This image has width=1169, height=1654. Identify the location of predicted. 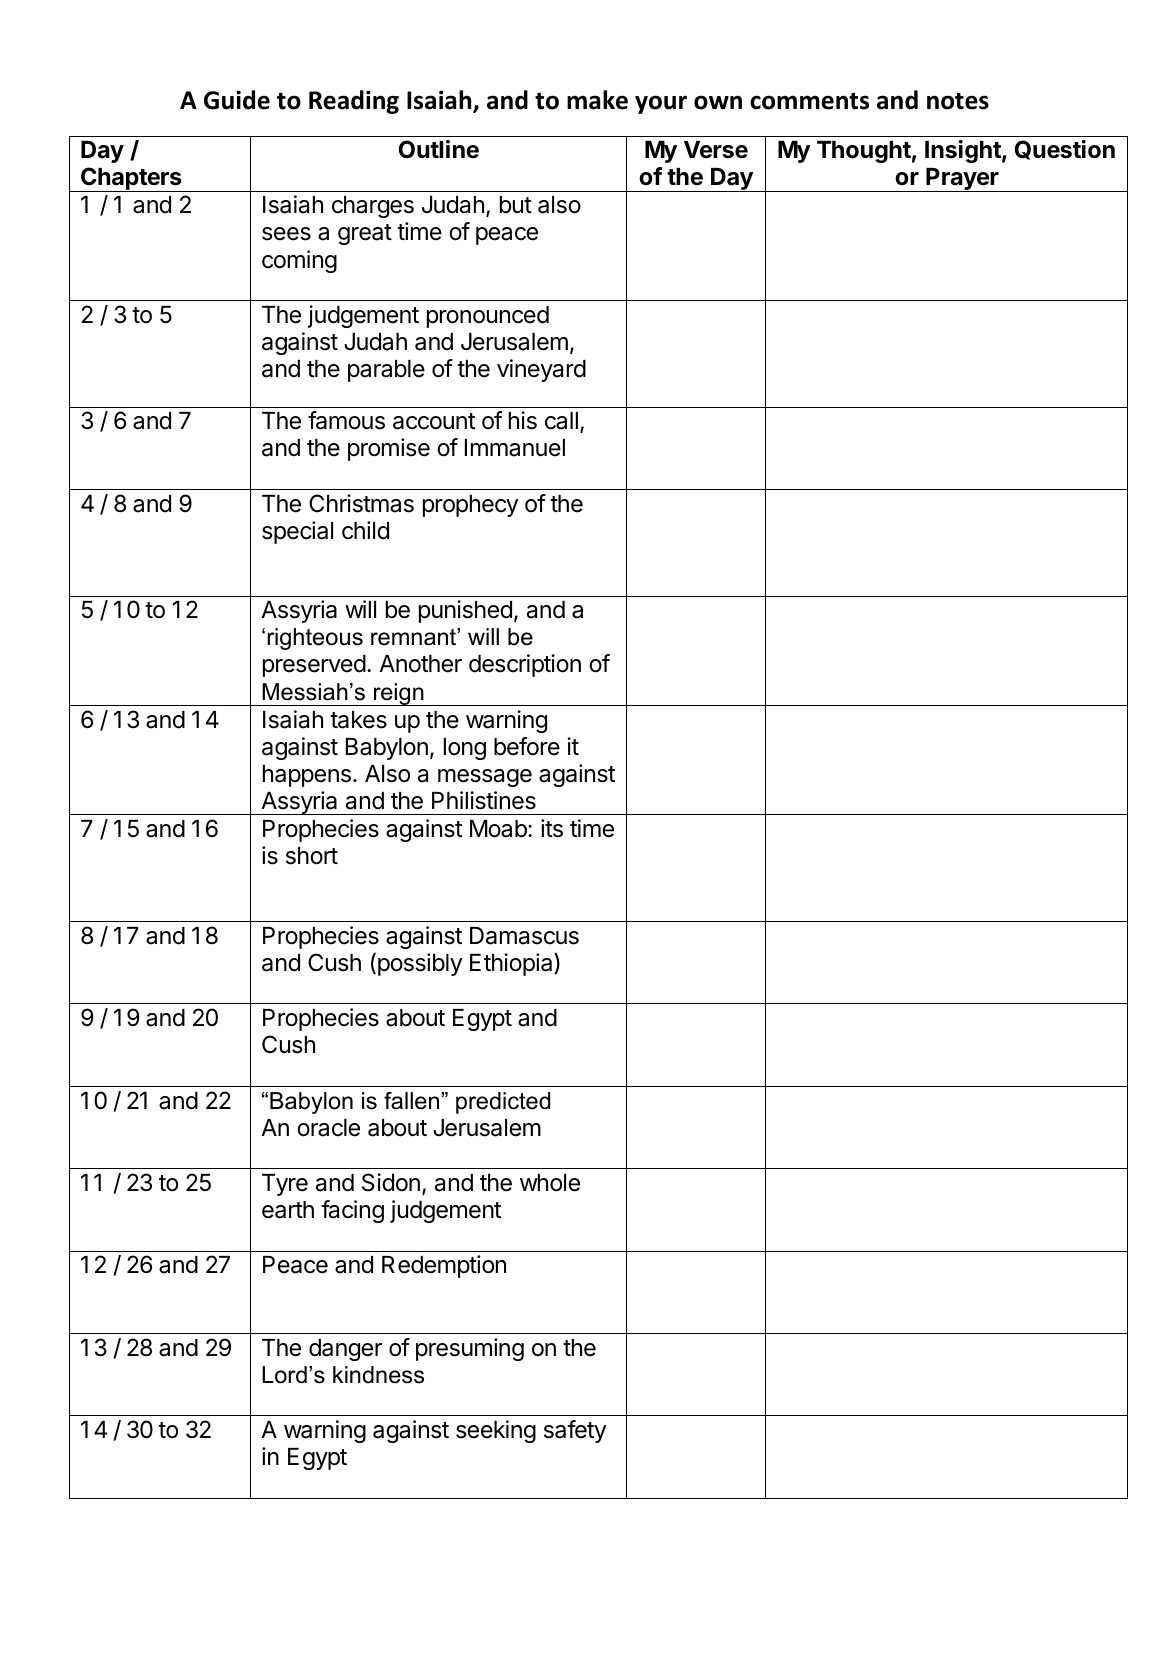
(503, 1103).
